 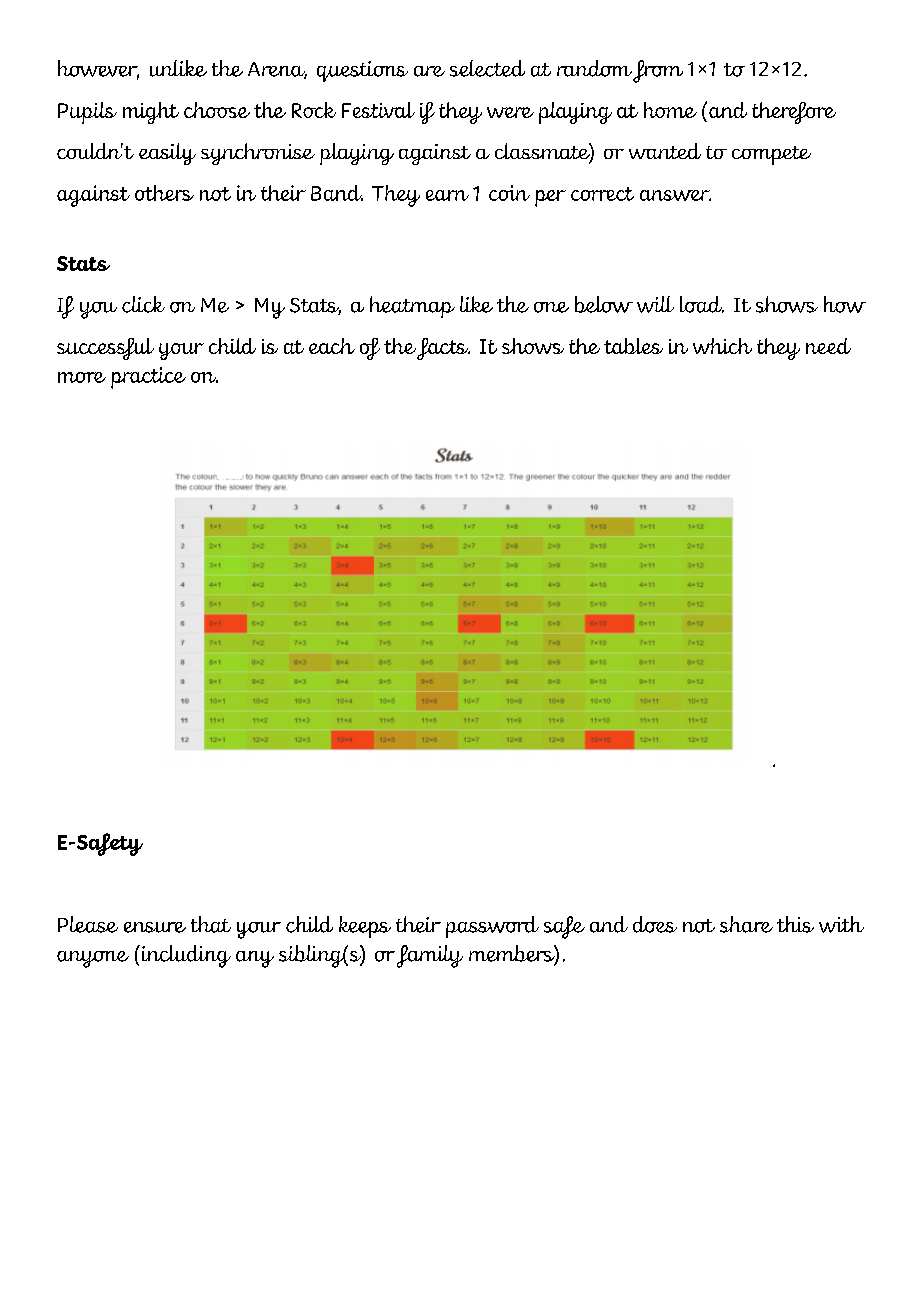 What do you see at coordinates (155, 927) in the page?
I see `ensure` at bounding box center [155, 927].
